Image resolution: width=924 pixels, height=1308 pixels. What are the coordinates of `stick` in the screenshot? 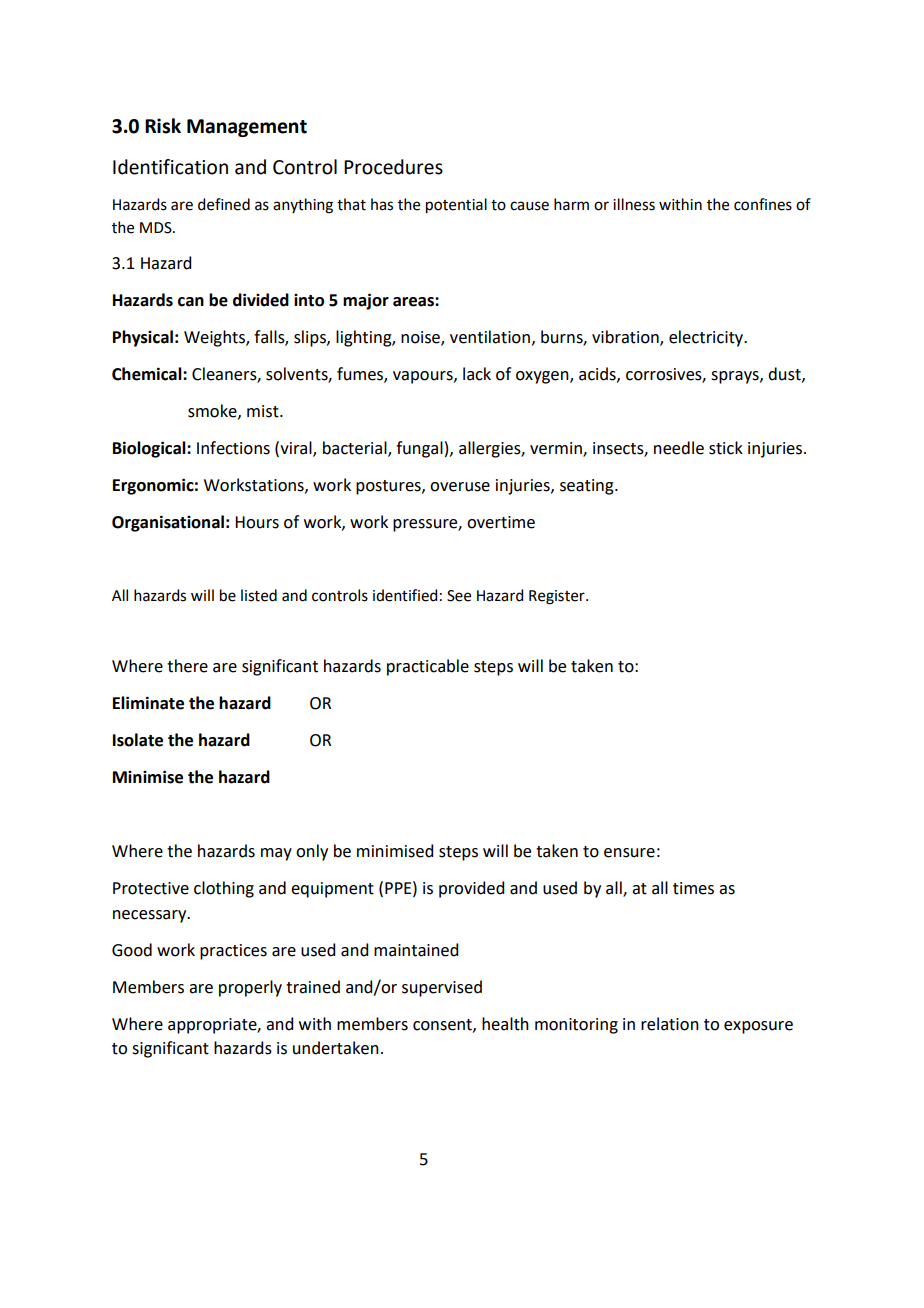 It's located at (726, 448).
